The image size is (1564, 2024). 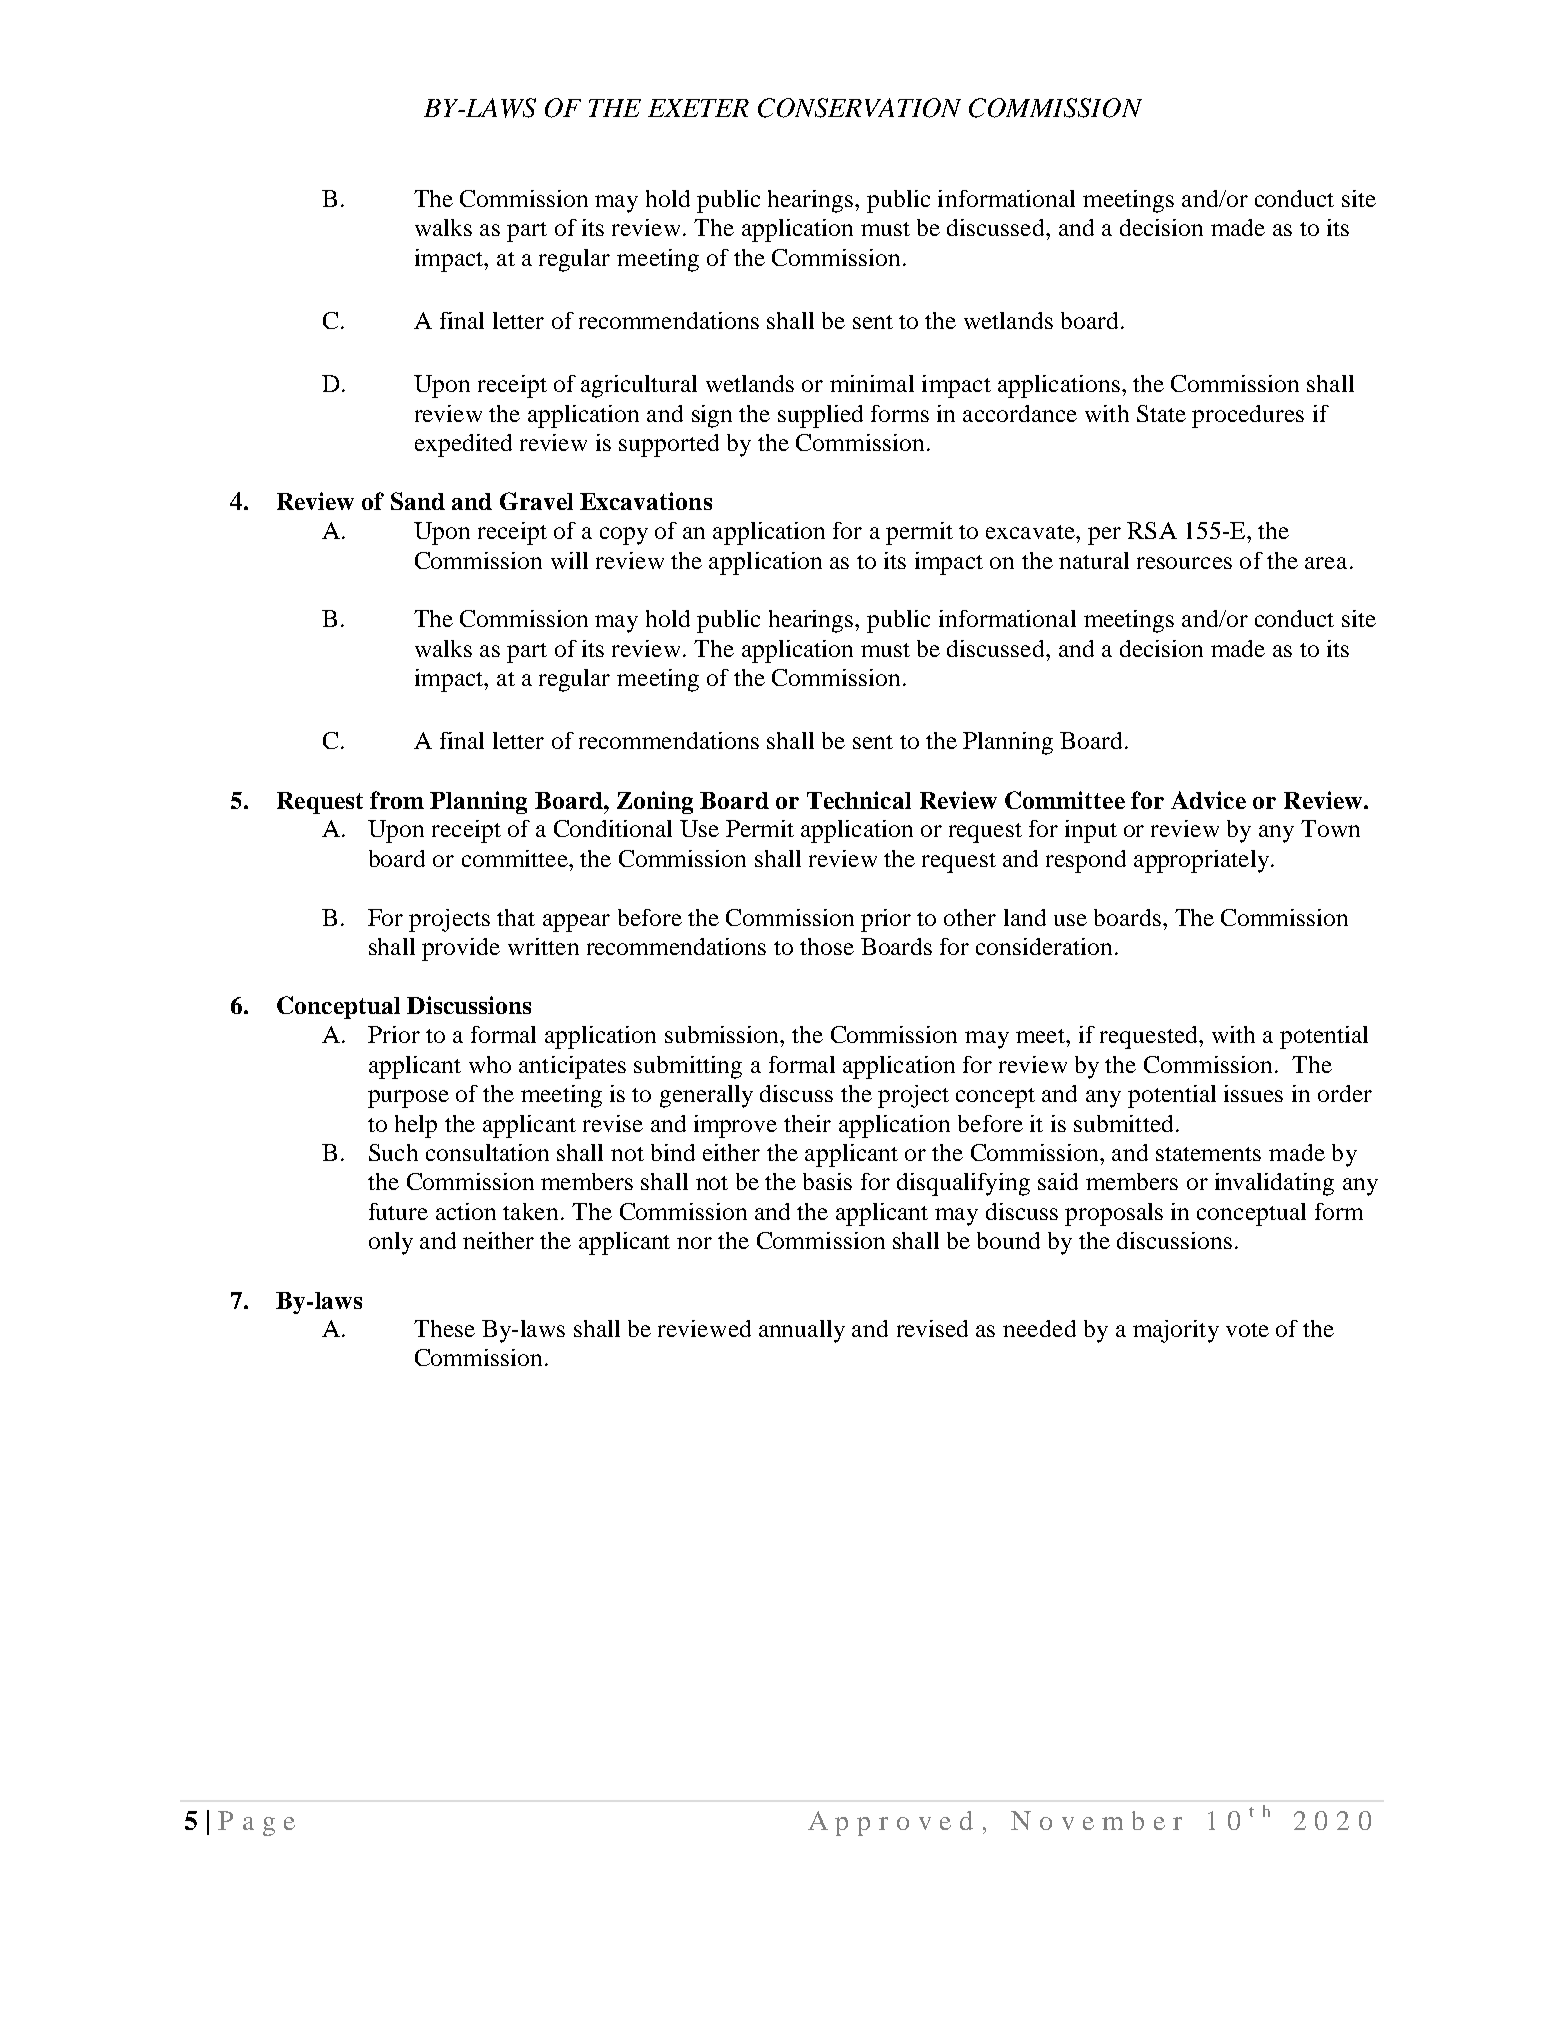 I want to click on basis, so click(x=827, y=1181).
